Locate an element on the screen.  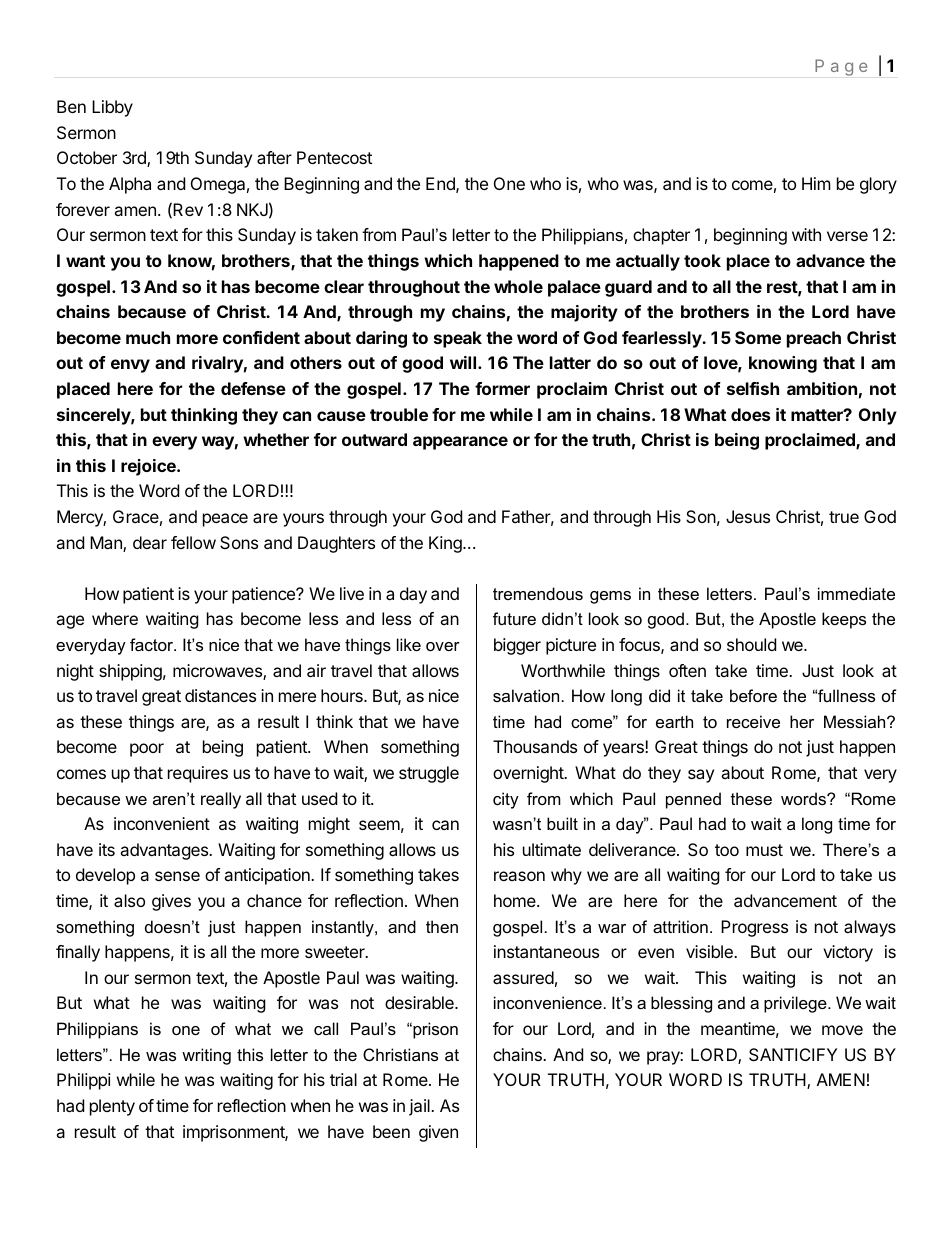
Pentecost is located at coordinates (334, 157).
